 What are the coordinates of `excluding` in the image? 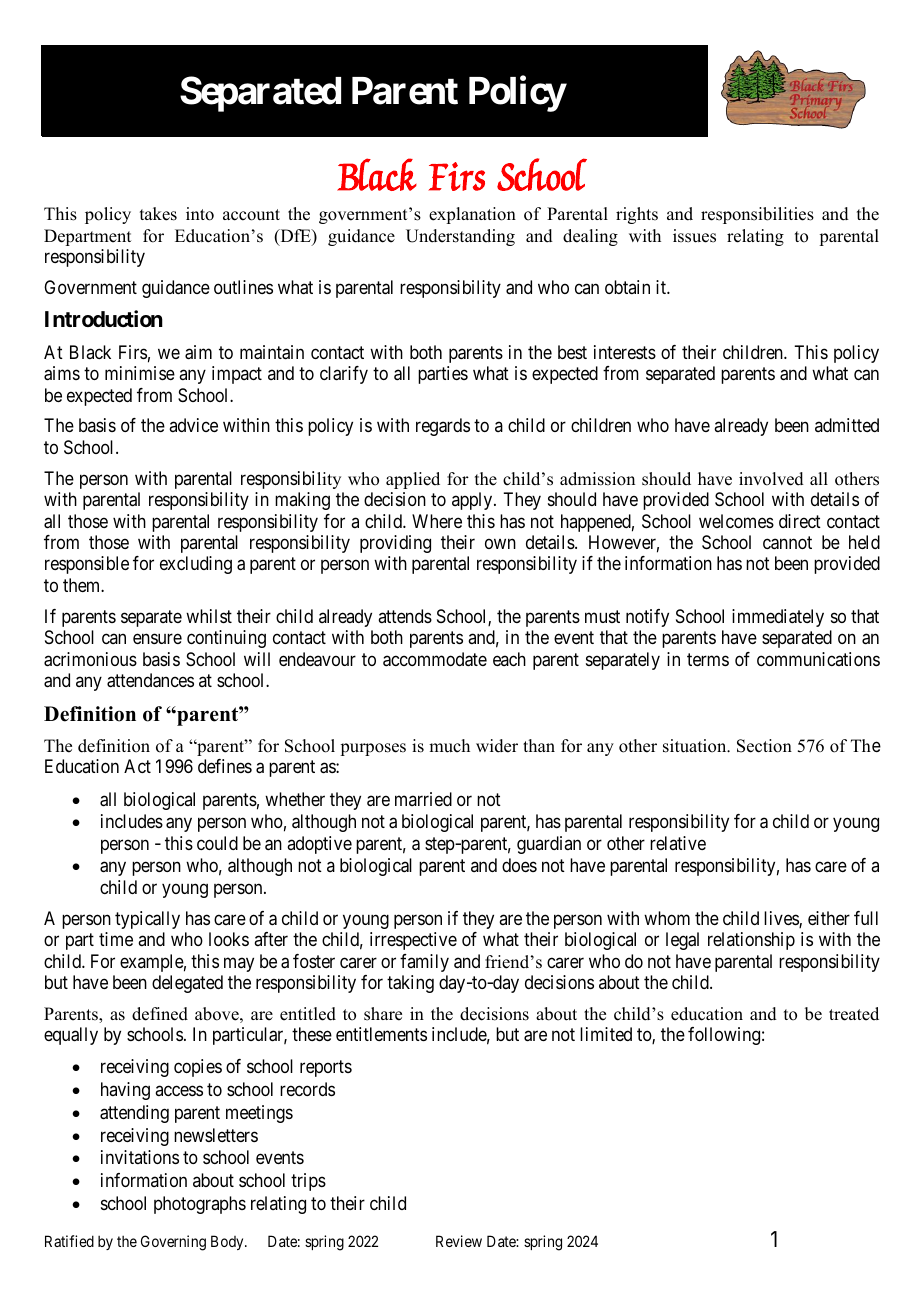 It's located at (196, 565).
